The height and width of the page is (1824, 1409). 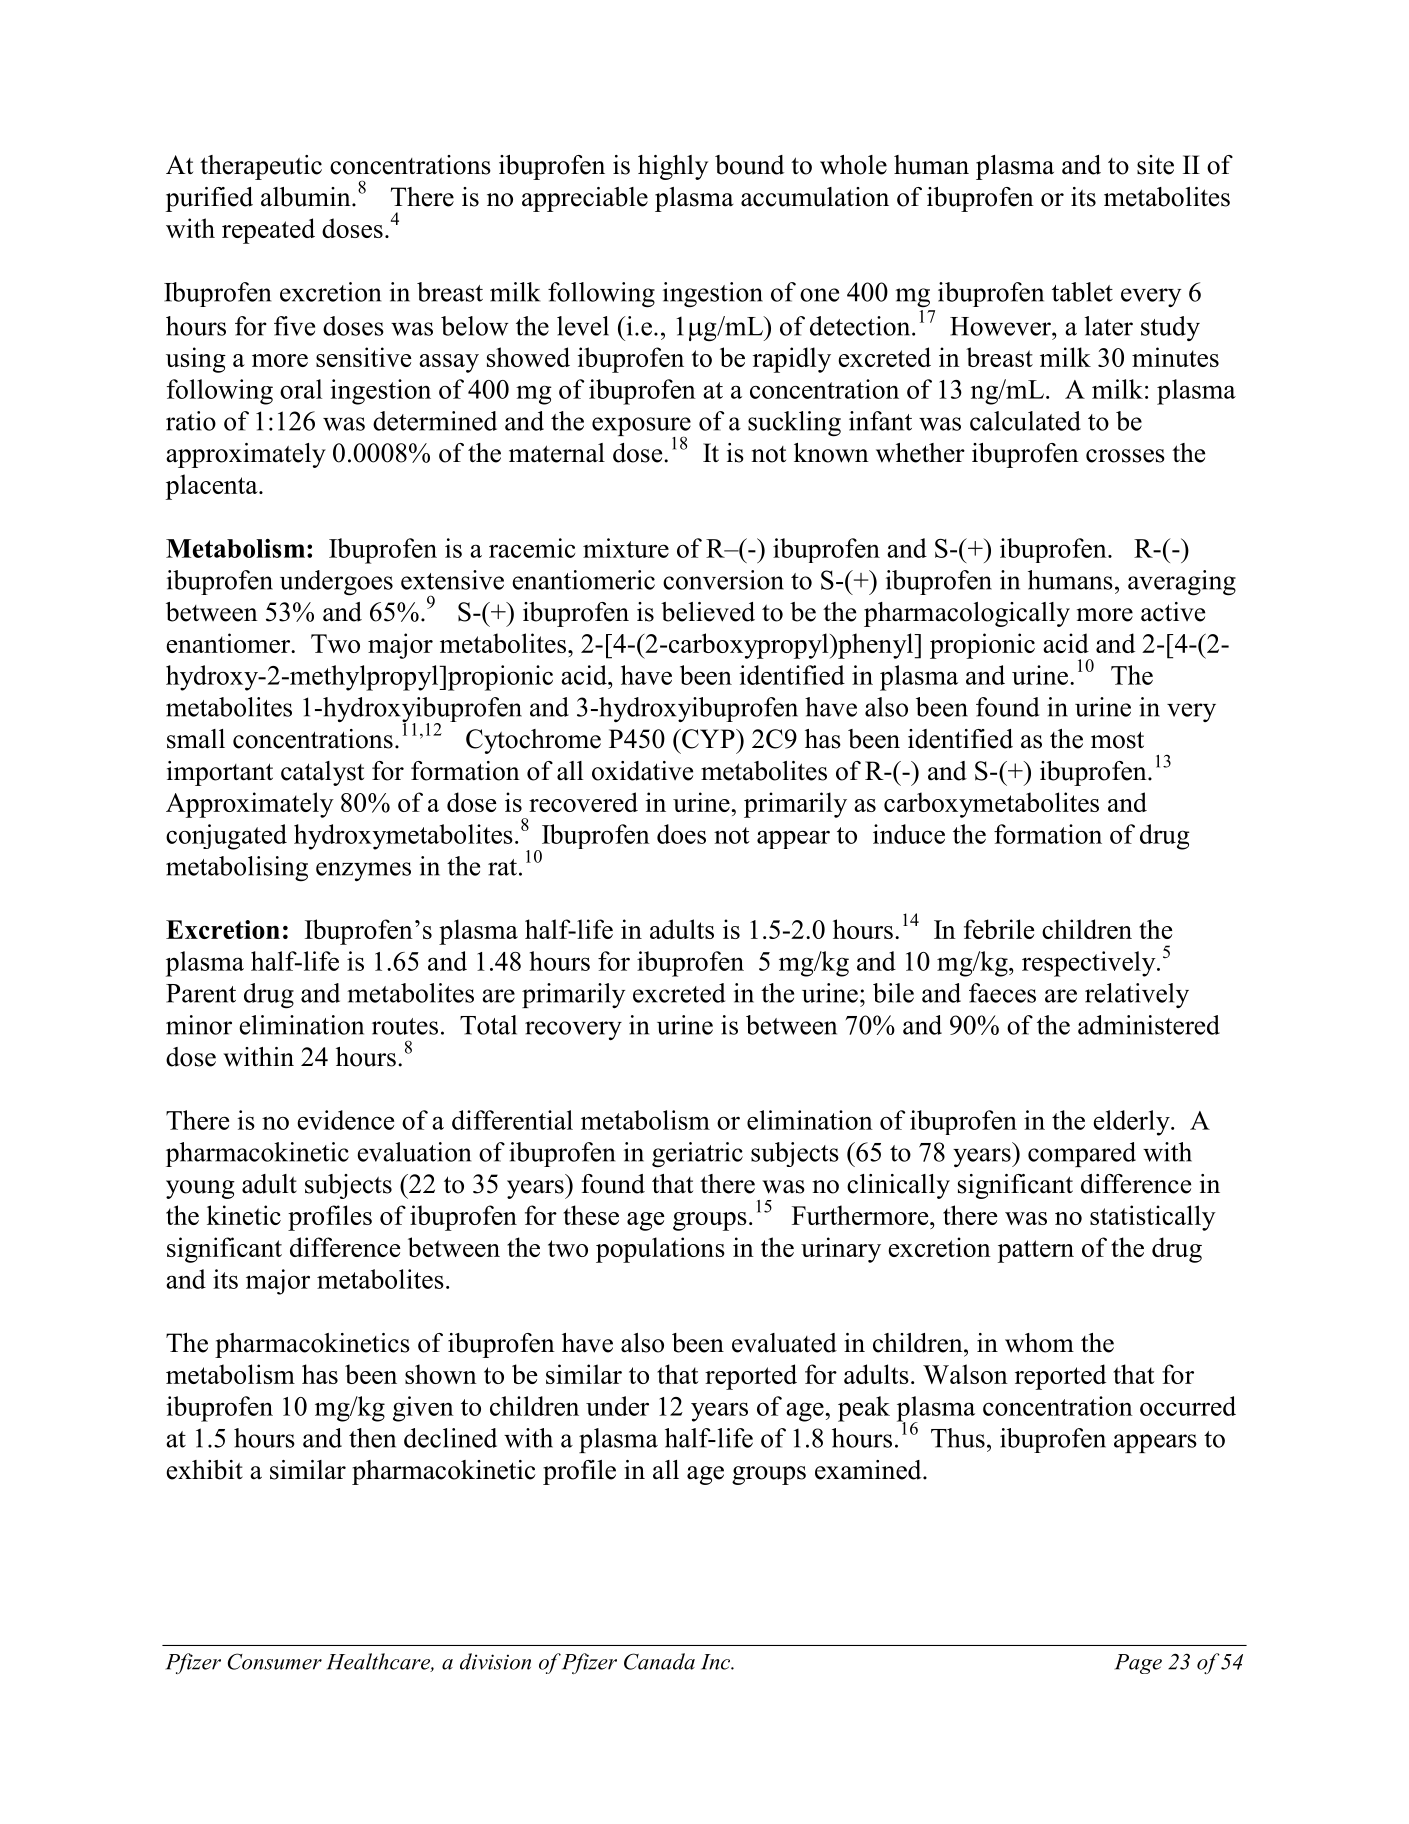 I want to click on young, so click(x=200, y=1189).
